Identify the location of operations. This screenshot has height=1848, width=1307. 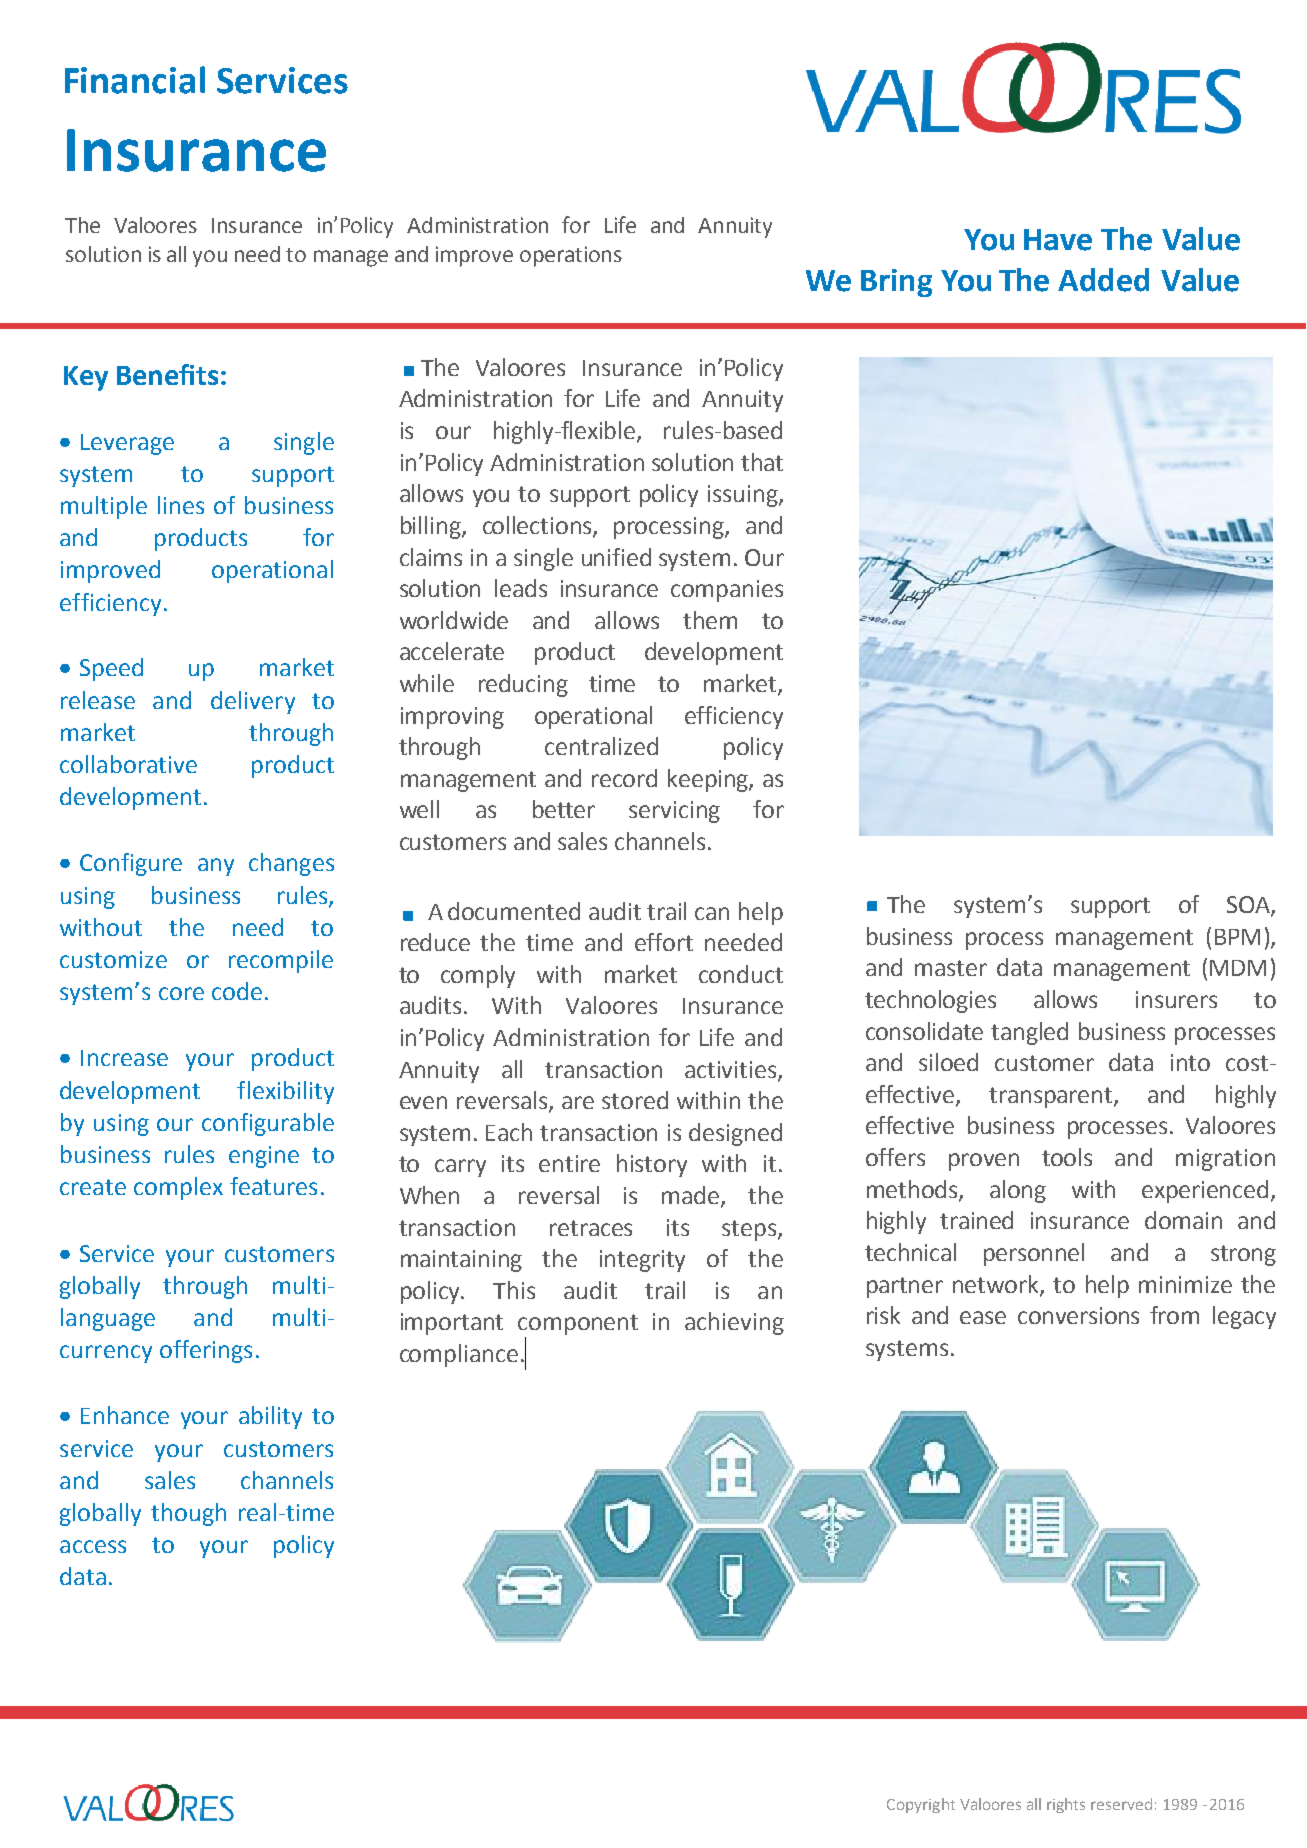
(571, 256).
